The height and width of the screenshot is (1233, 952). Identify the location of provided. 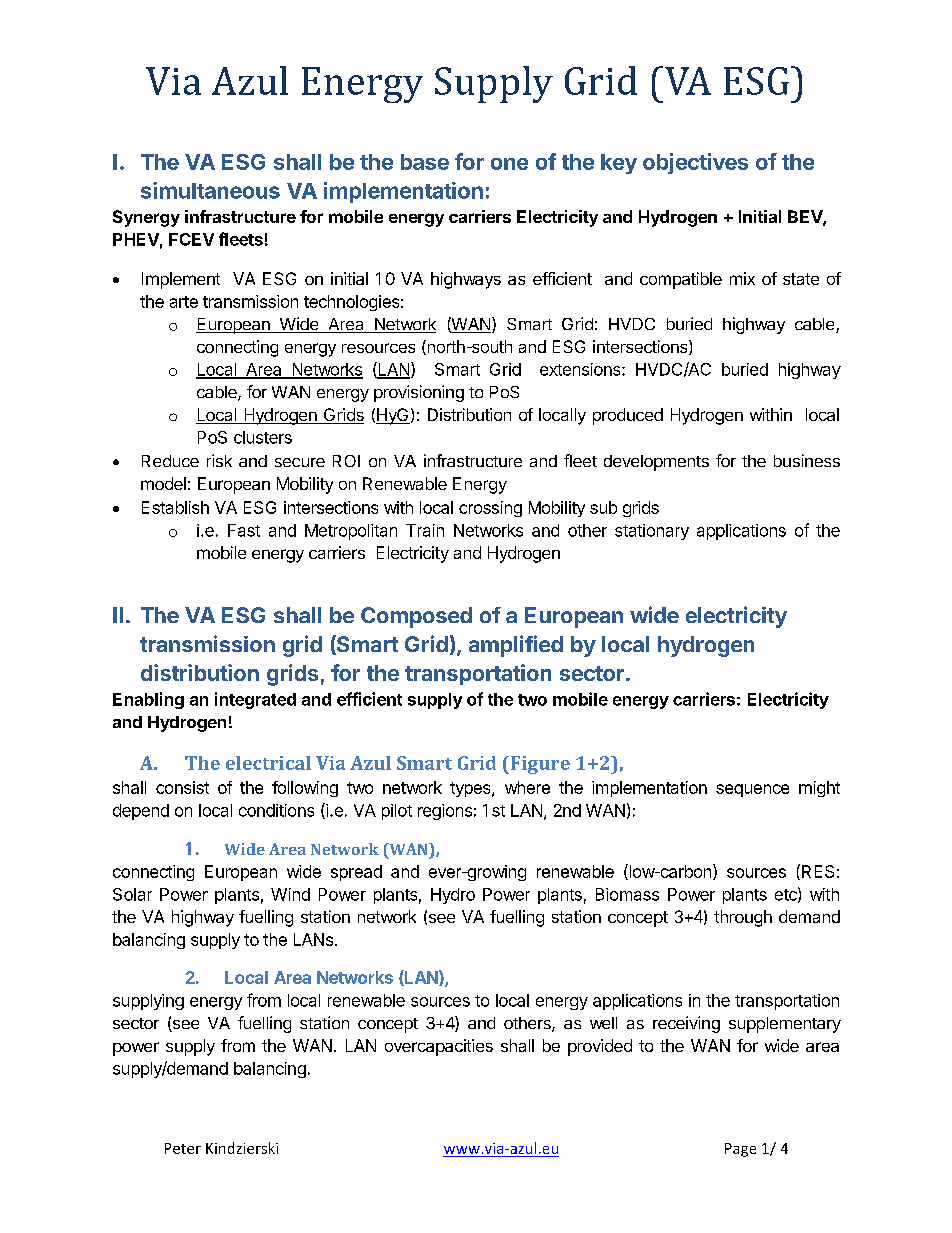
(600, 1047).
